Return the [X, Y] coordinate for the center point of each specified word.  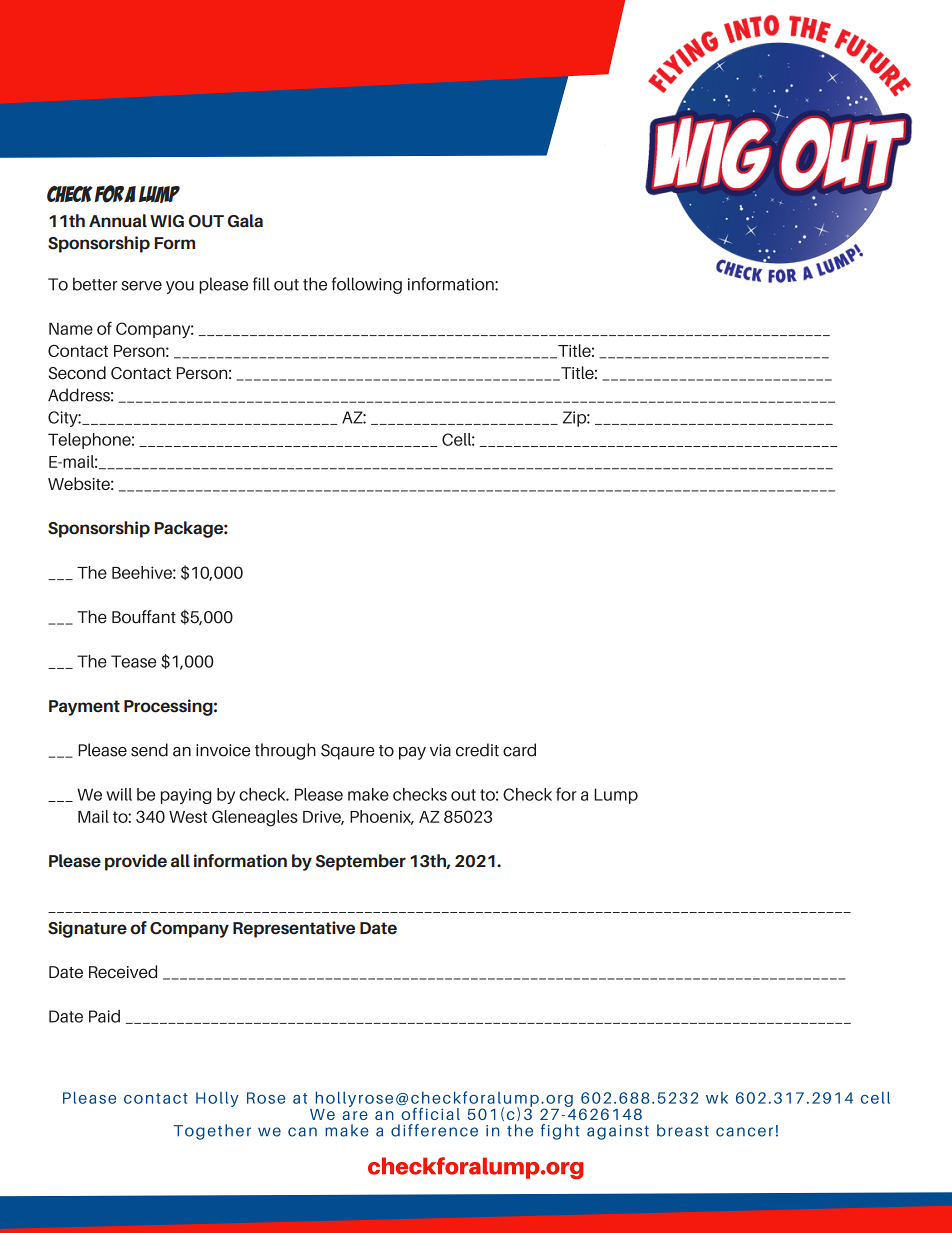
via [440, 750]
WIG [167, 221]
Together [212, 1132]
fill [261, 284]
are [355, 1115]
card [519, 750]
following [367, 285]
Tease [133, 661]
